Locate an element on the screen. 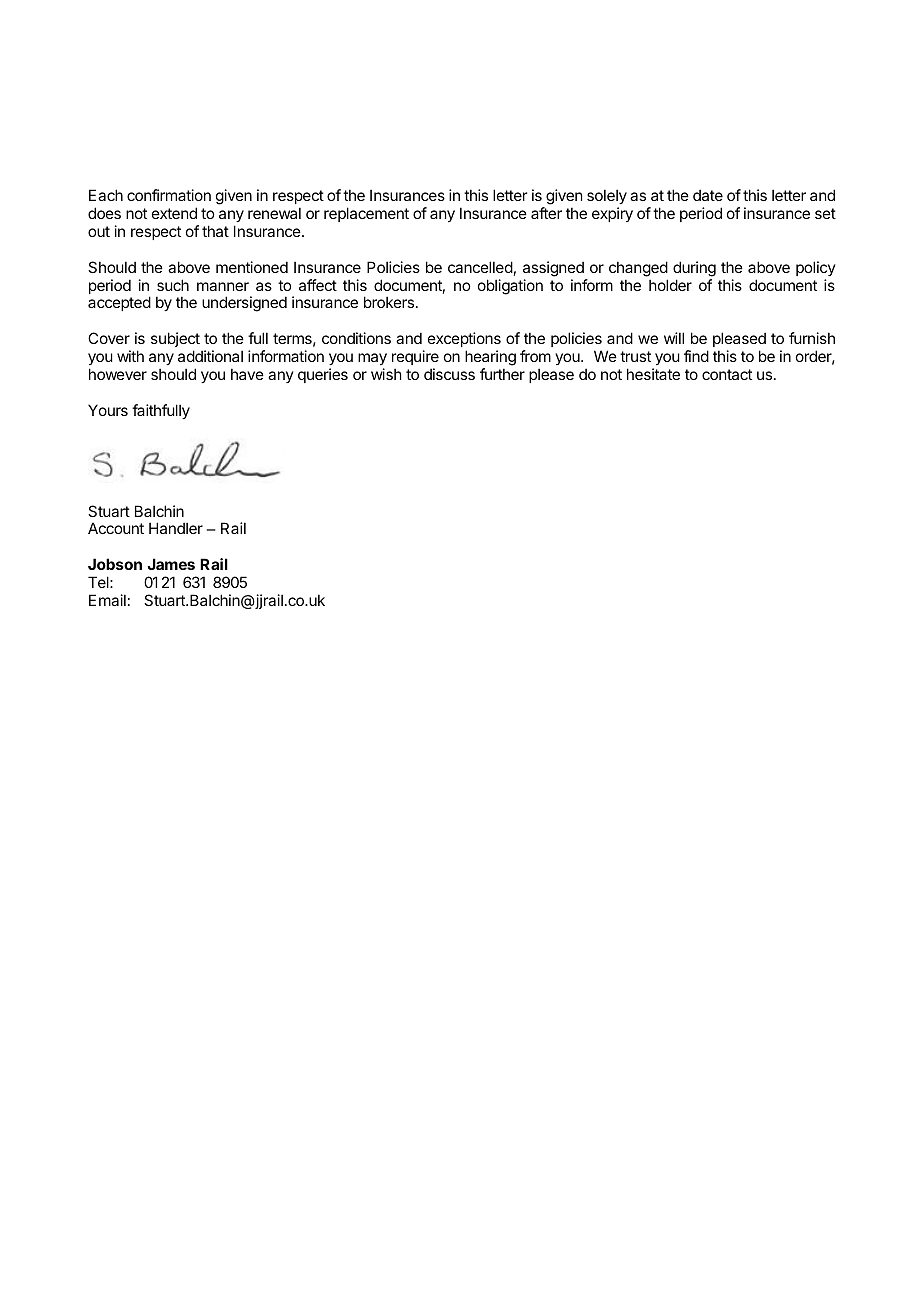  discuss is located at coordinates (449, 374).
